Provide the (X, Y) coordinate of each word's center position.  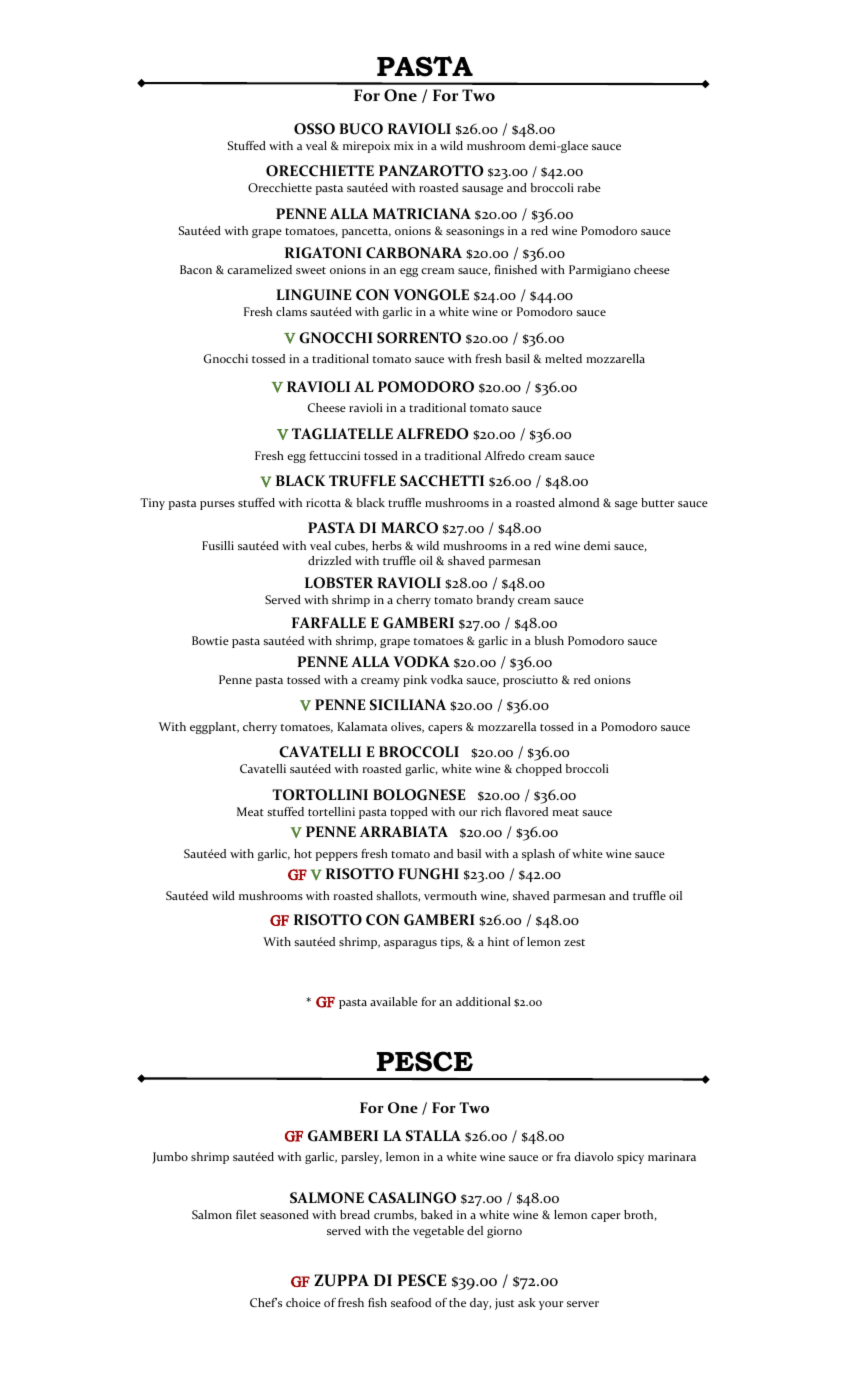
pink (415, 681)
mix (404, 145)
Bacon (196, 269)
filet (246, 1214)
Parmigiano (599, 271)
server (583, 1304)
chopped (539, 770)
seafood (411, 1302)
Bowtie (210, 640)
